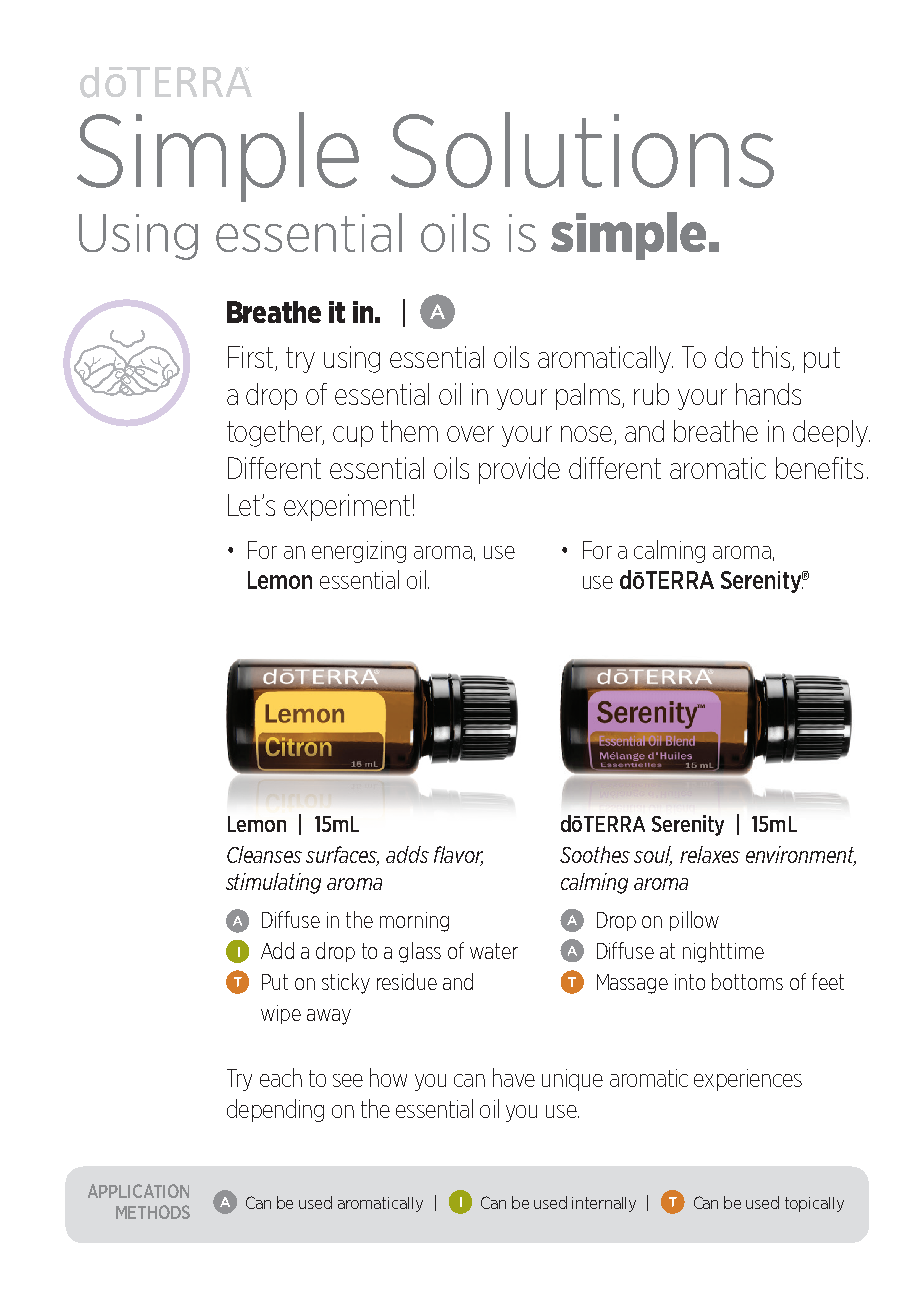  Describe the element at coordinates (771, 357) in the screenshot. I see `this` at that location.
